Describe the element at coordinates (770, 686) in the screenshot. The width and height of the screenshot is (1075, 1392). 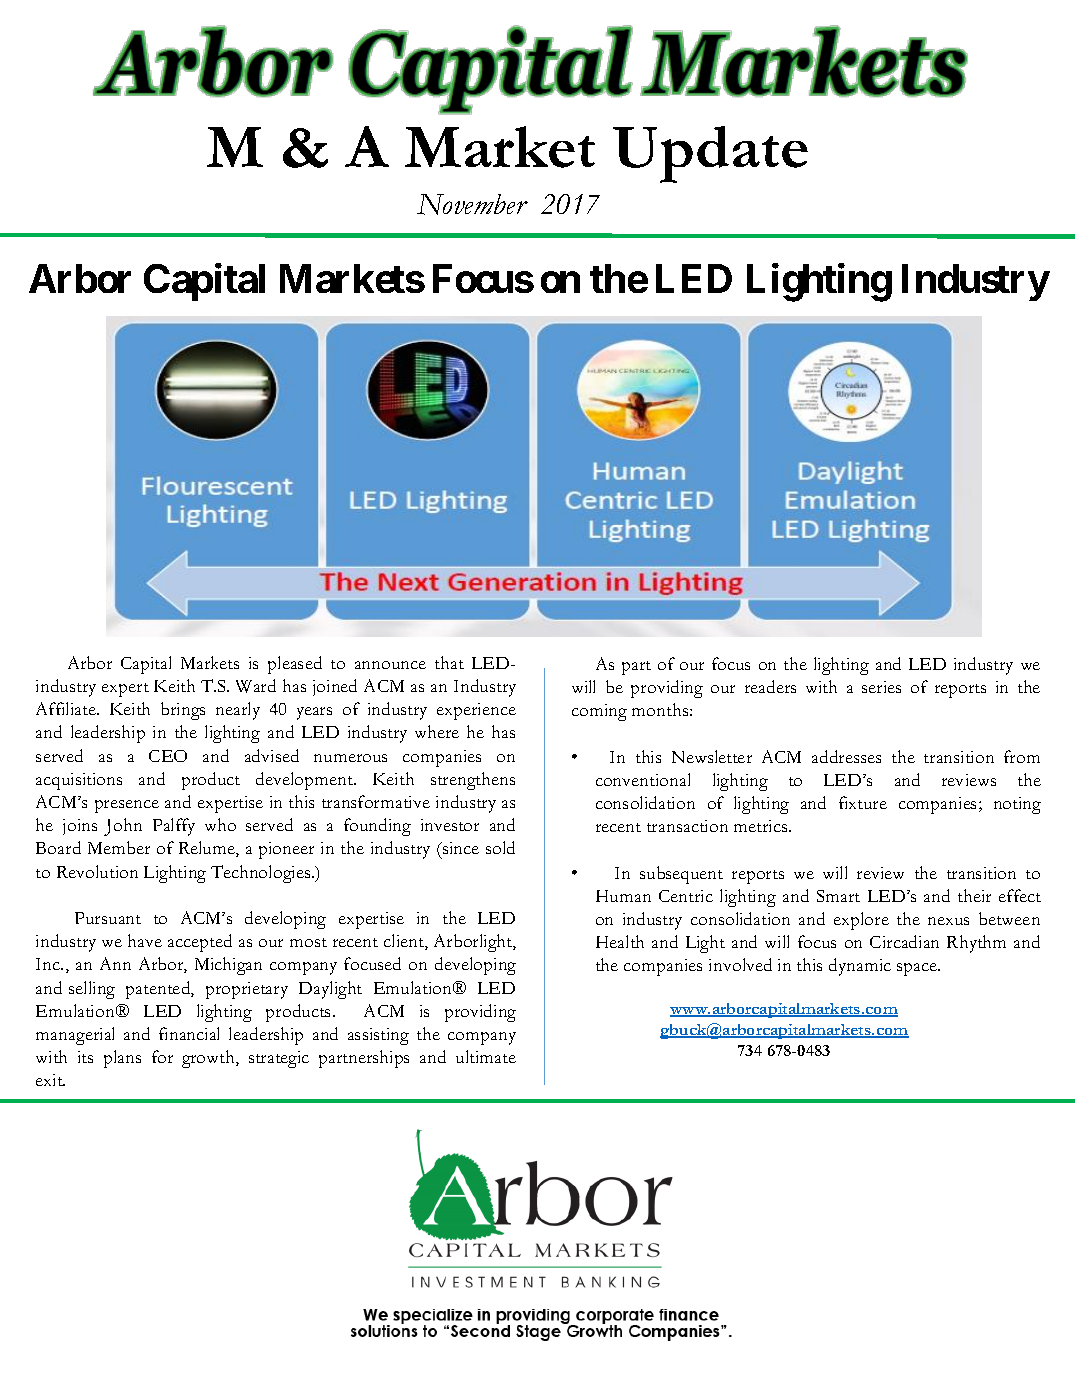
I see `readers` at that location.
